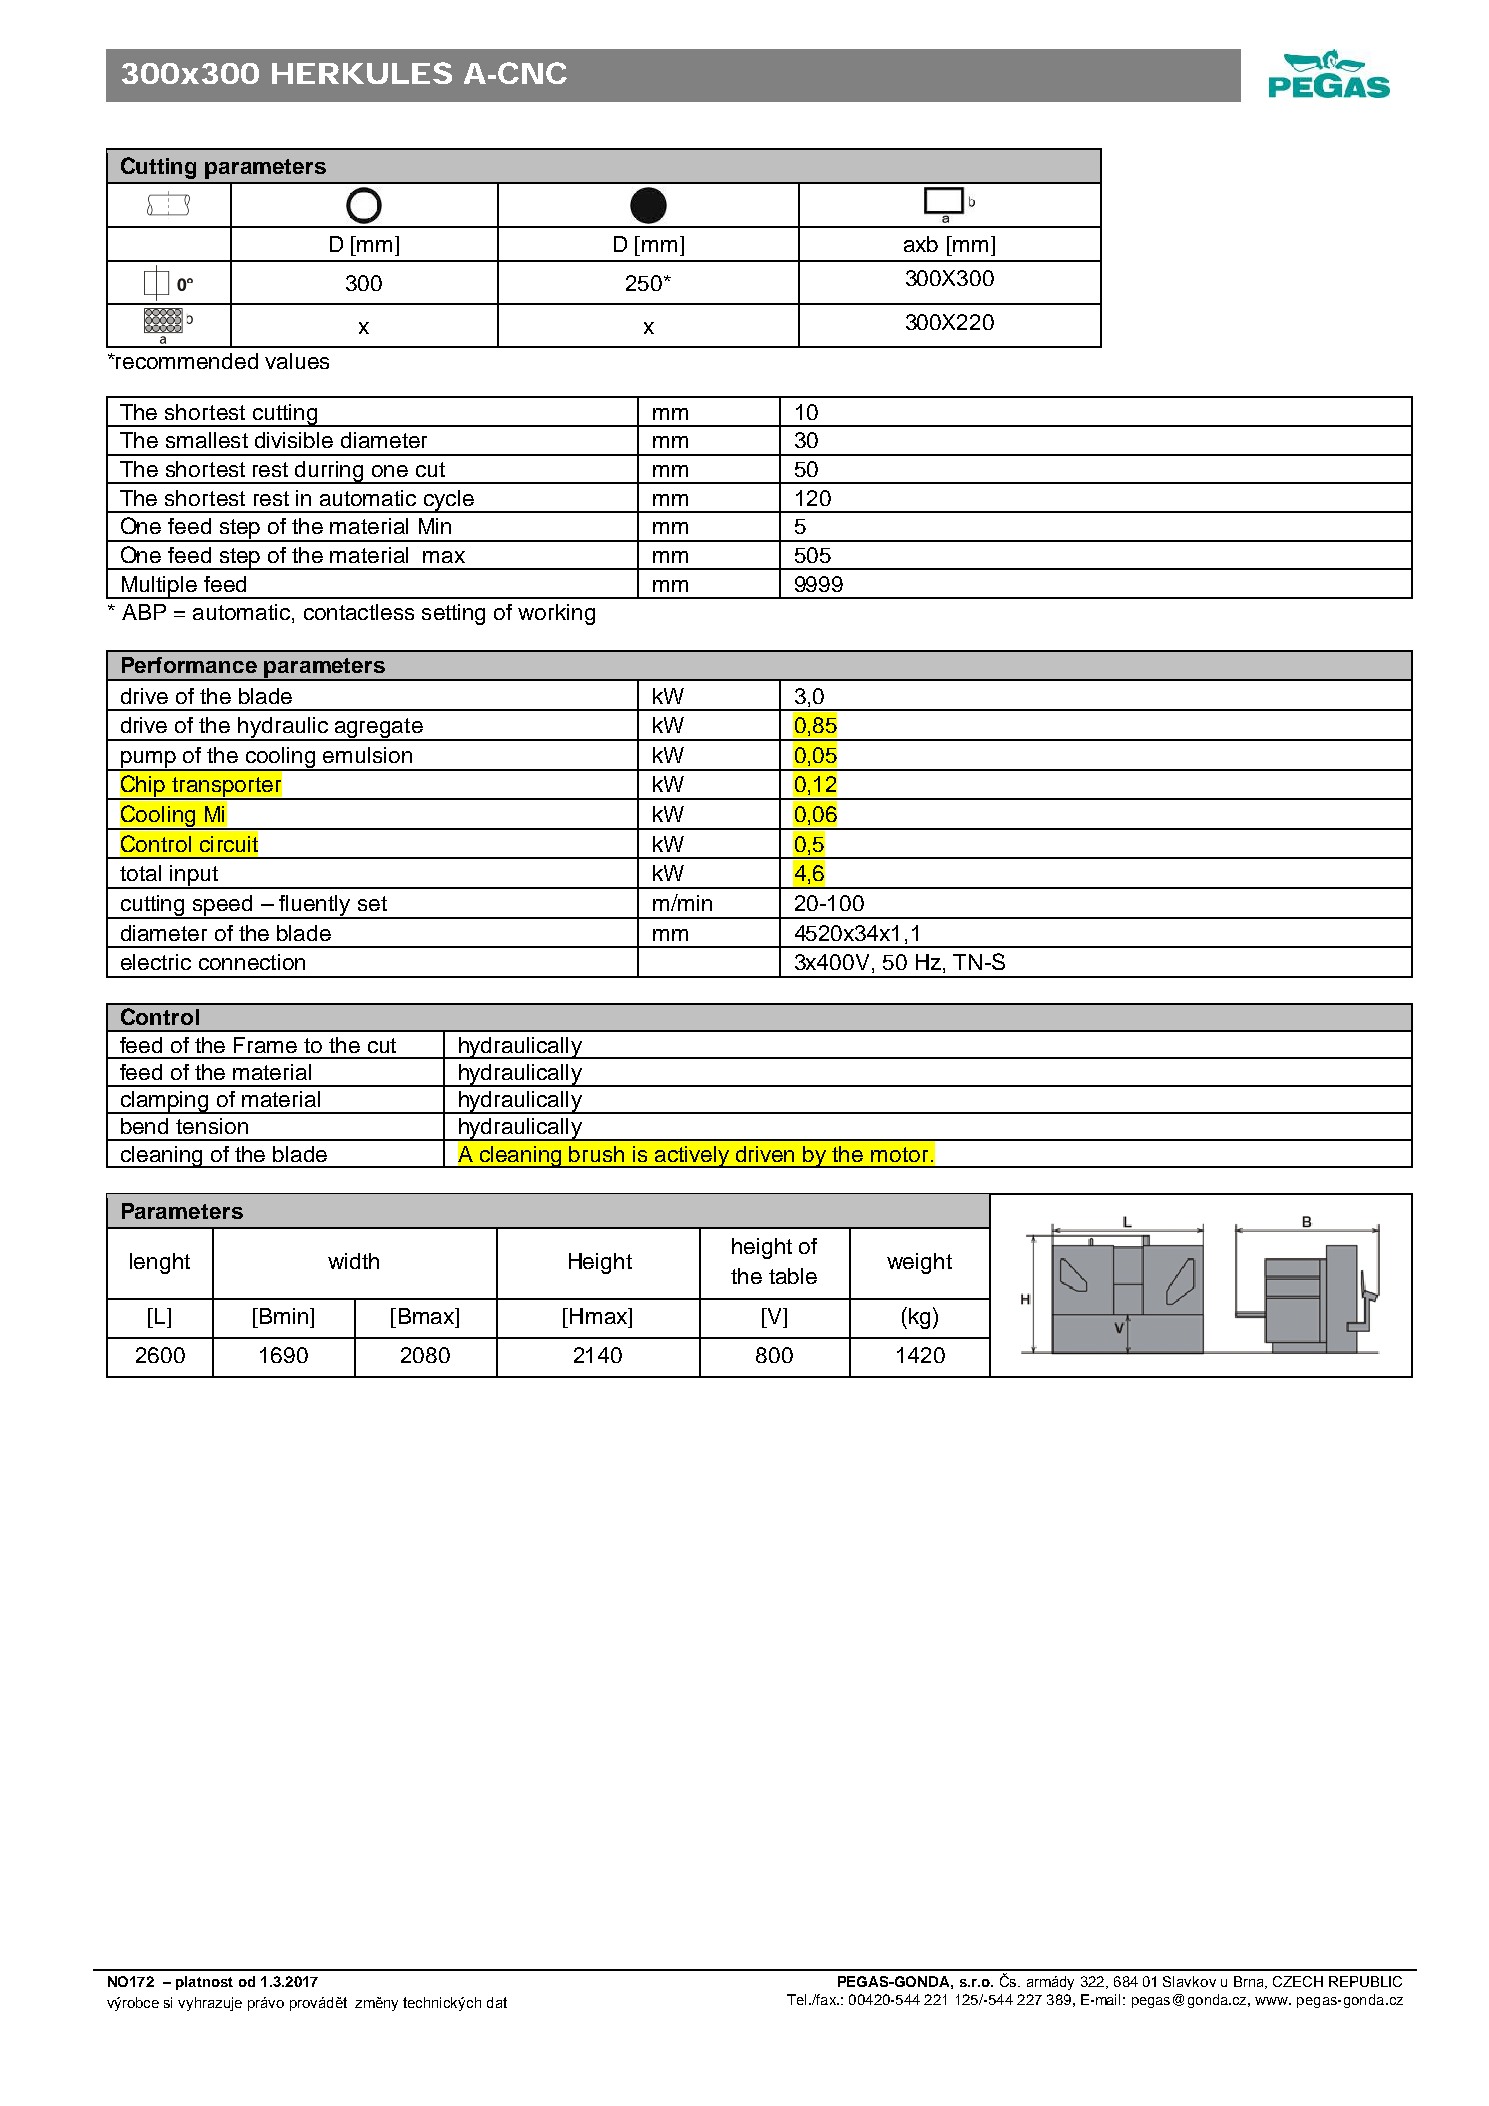 The height and width of the page is (2106, 1489). Describe the element at coordinates (212, 1126) in the page. I see `tension` at that location.
